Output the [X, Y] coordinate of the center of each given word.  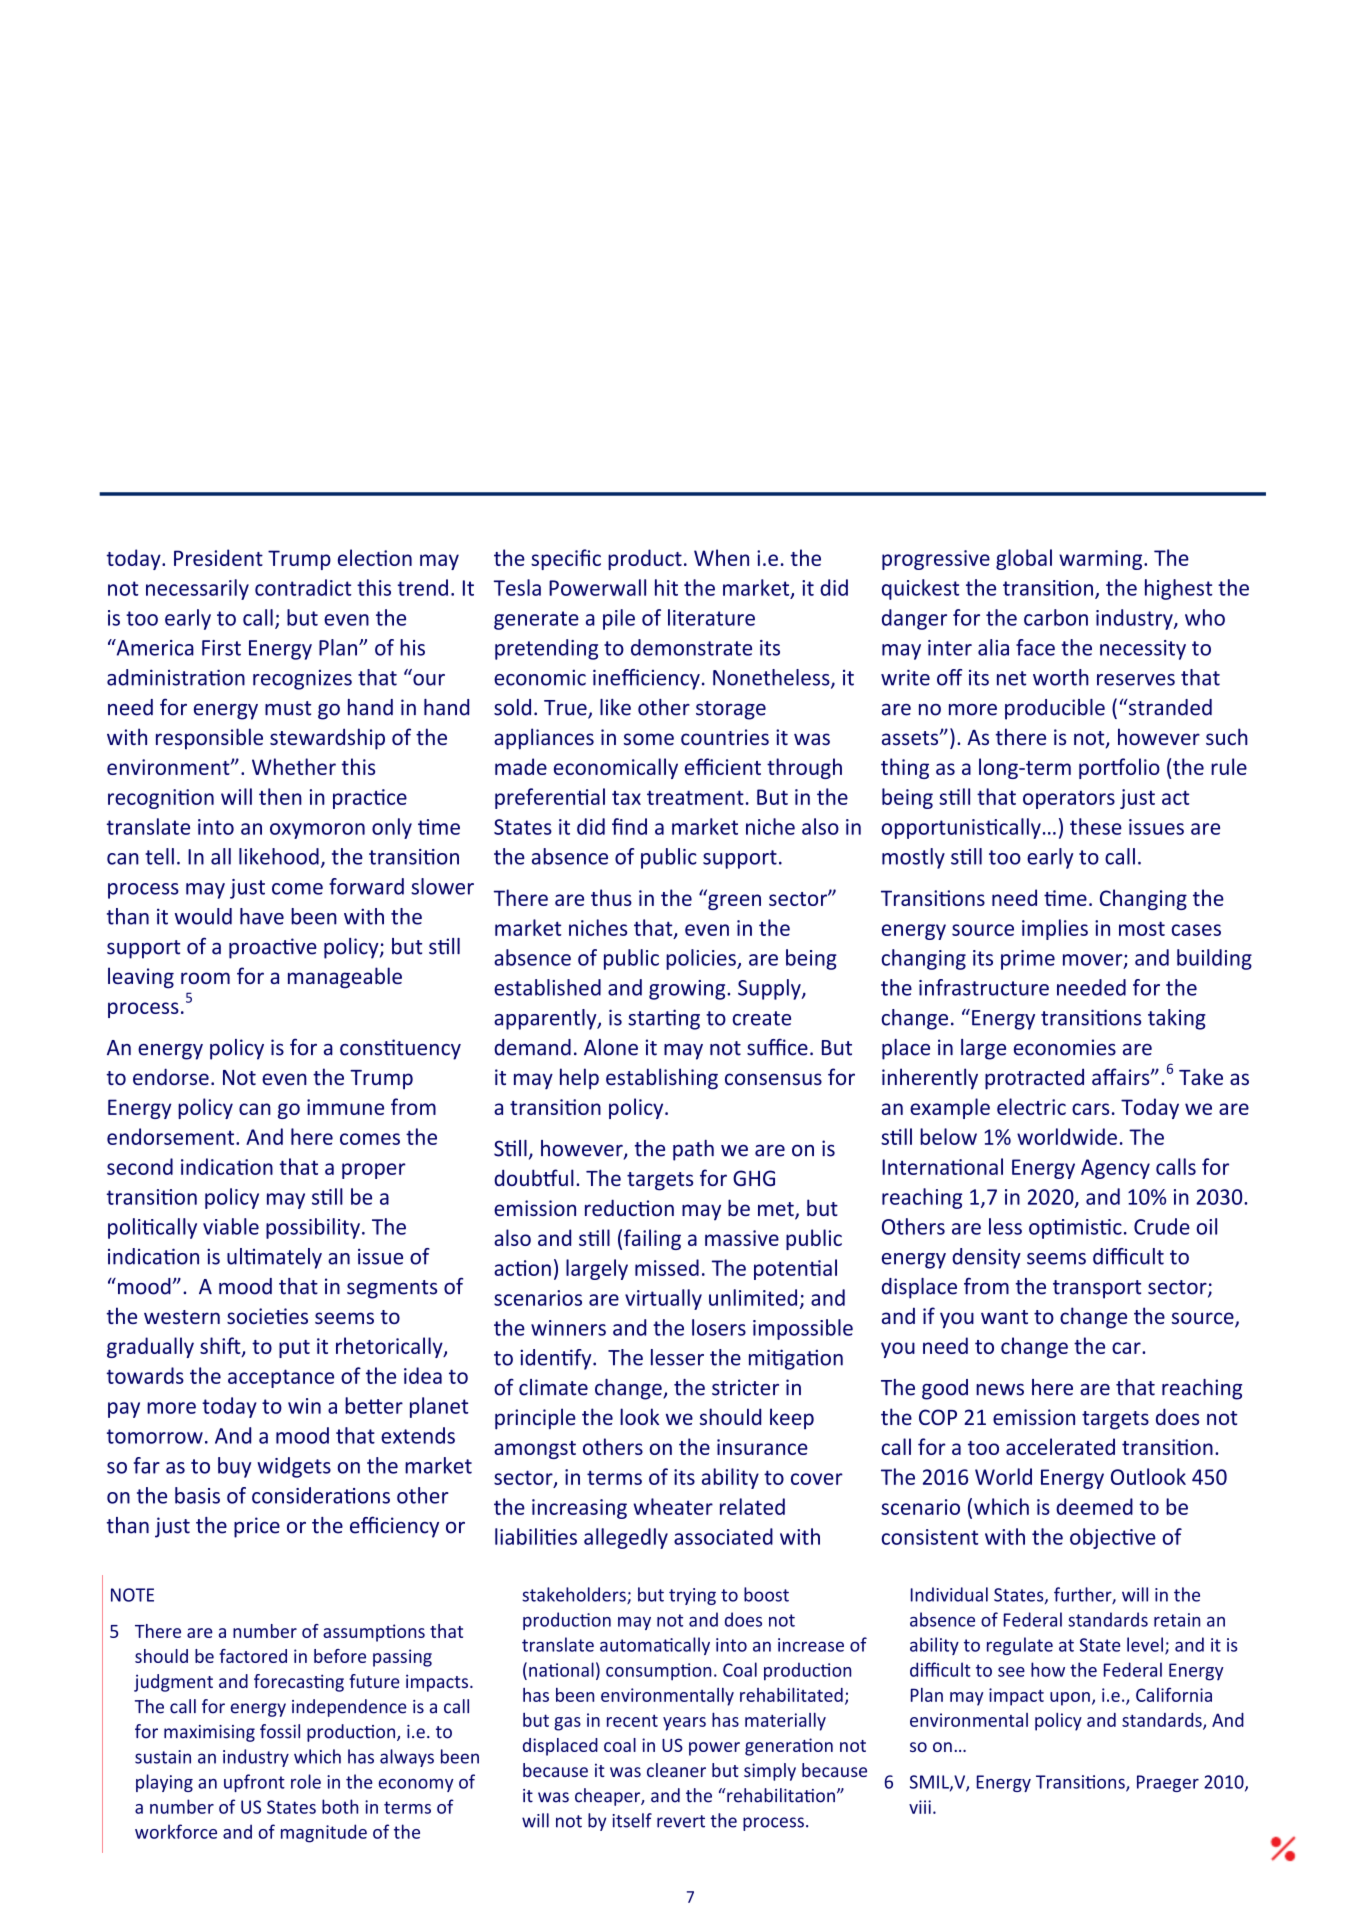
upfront [254, 1783]
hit [666, 587]
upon [1070, 1699]
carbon [1056, 617]
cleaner [676, 1770]
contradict [303, 587]
